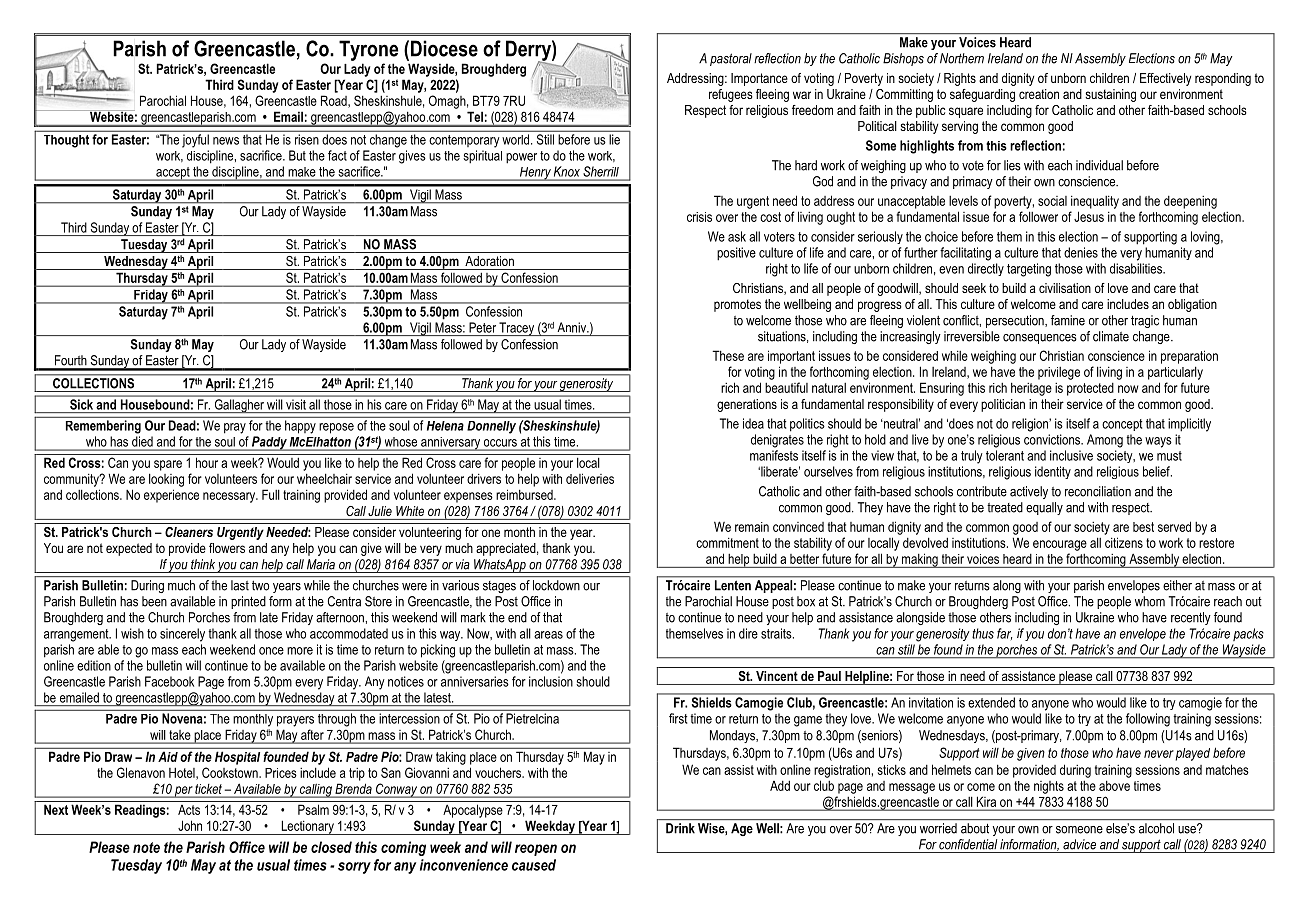 This page has height=924, width=1308. What do you see at coordinates (1089, 216) in the page?
I see `Jesus` at bounding box center [1089, 216].
